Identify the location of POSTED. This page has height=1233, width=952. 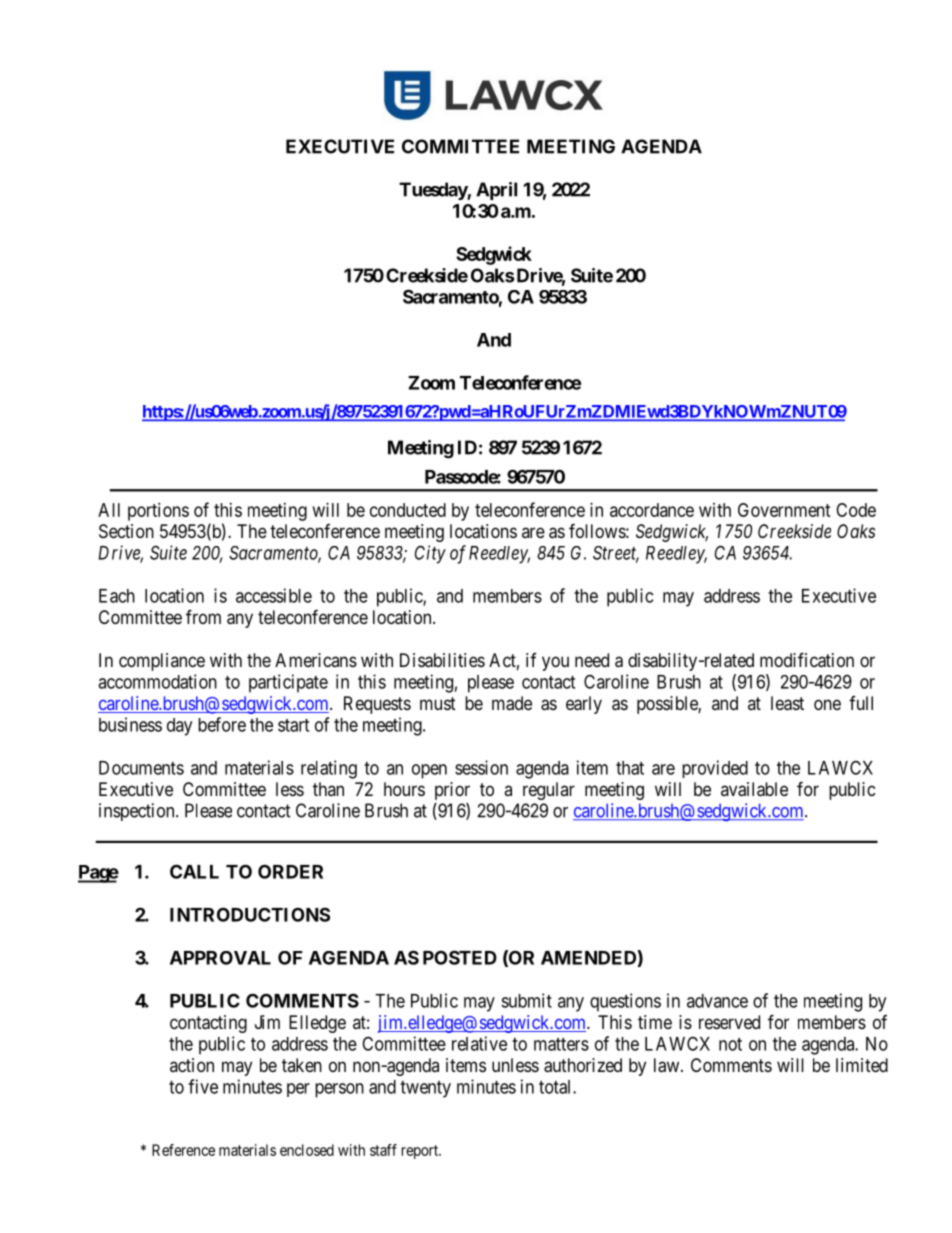
(460, 957).
